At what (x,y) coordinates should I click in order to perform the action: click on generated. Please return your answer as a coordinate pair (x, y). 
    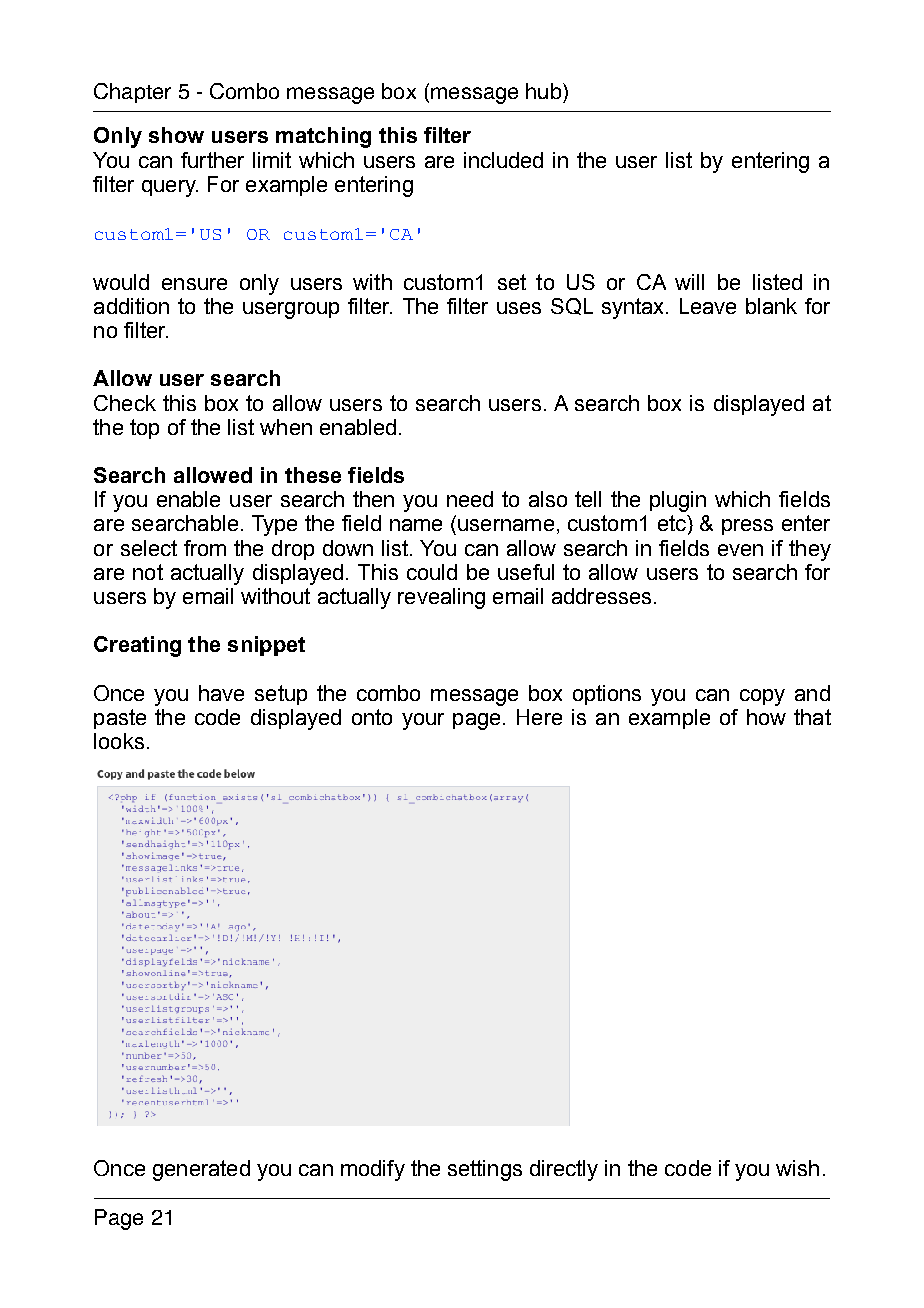
    Looking at the image, I should click on (201, 1170).
